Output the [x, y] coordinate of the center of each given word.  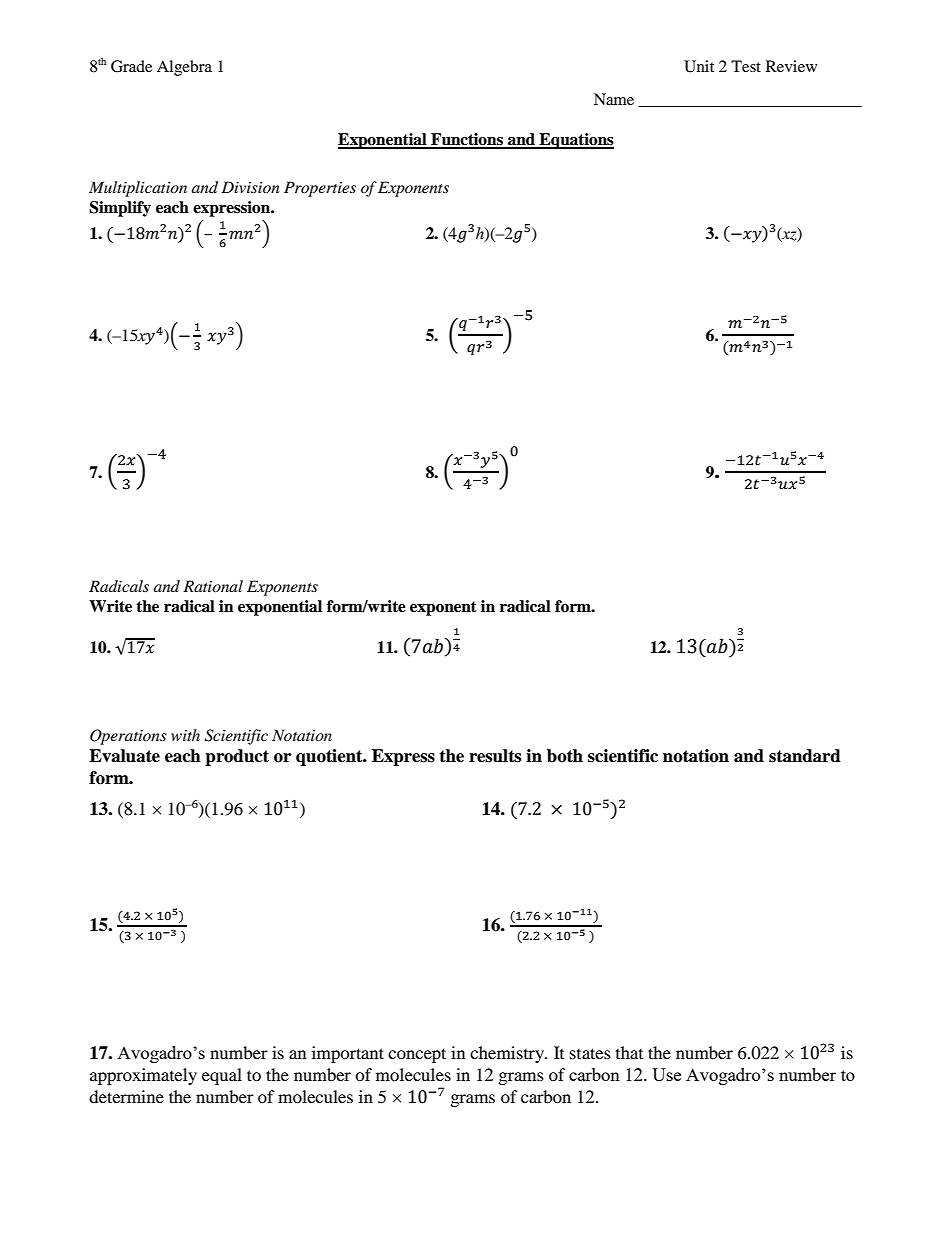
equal [222, 1076]
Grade [131, 66]
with [185, 735]
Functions [467, 140]
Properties [320, 189]
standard [805, 756]
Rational [213, 586]
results [495, 756]
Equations [575, 141]
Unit [699, 66]
